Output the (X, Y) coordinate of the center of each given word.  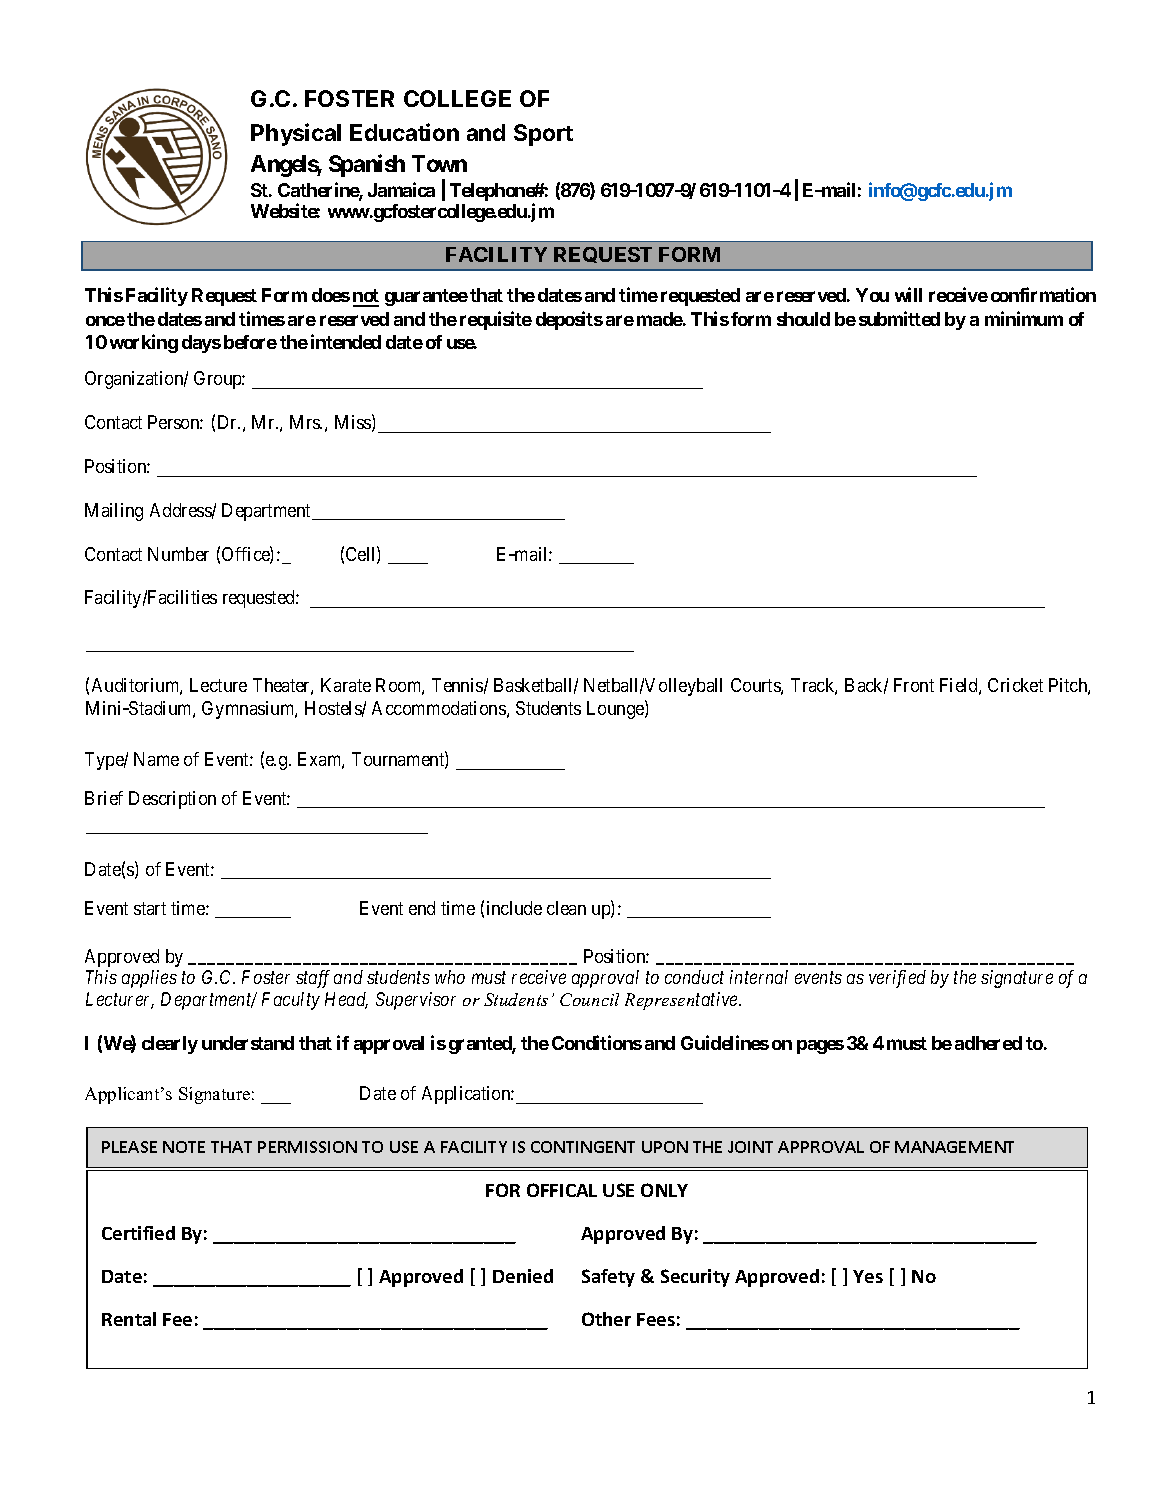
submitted (899, 318)
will (908, 294)
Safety (608, 1278)
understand (248, 1043)
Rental (129, 1319)
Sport (543, 135)
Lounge (616, 710)
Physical (296, 134)
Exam (321, 760)
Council (589, 999)
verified (897, 979)
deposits (569, 320)
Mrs (306, 422)
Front (914, 685)
